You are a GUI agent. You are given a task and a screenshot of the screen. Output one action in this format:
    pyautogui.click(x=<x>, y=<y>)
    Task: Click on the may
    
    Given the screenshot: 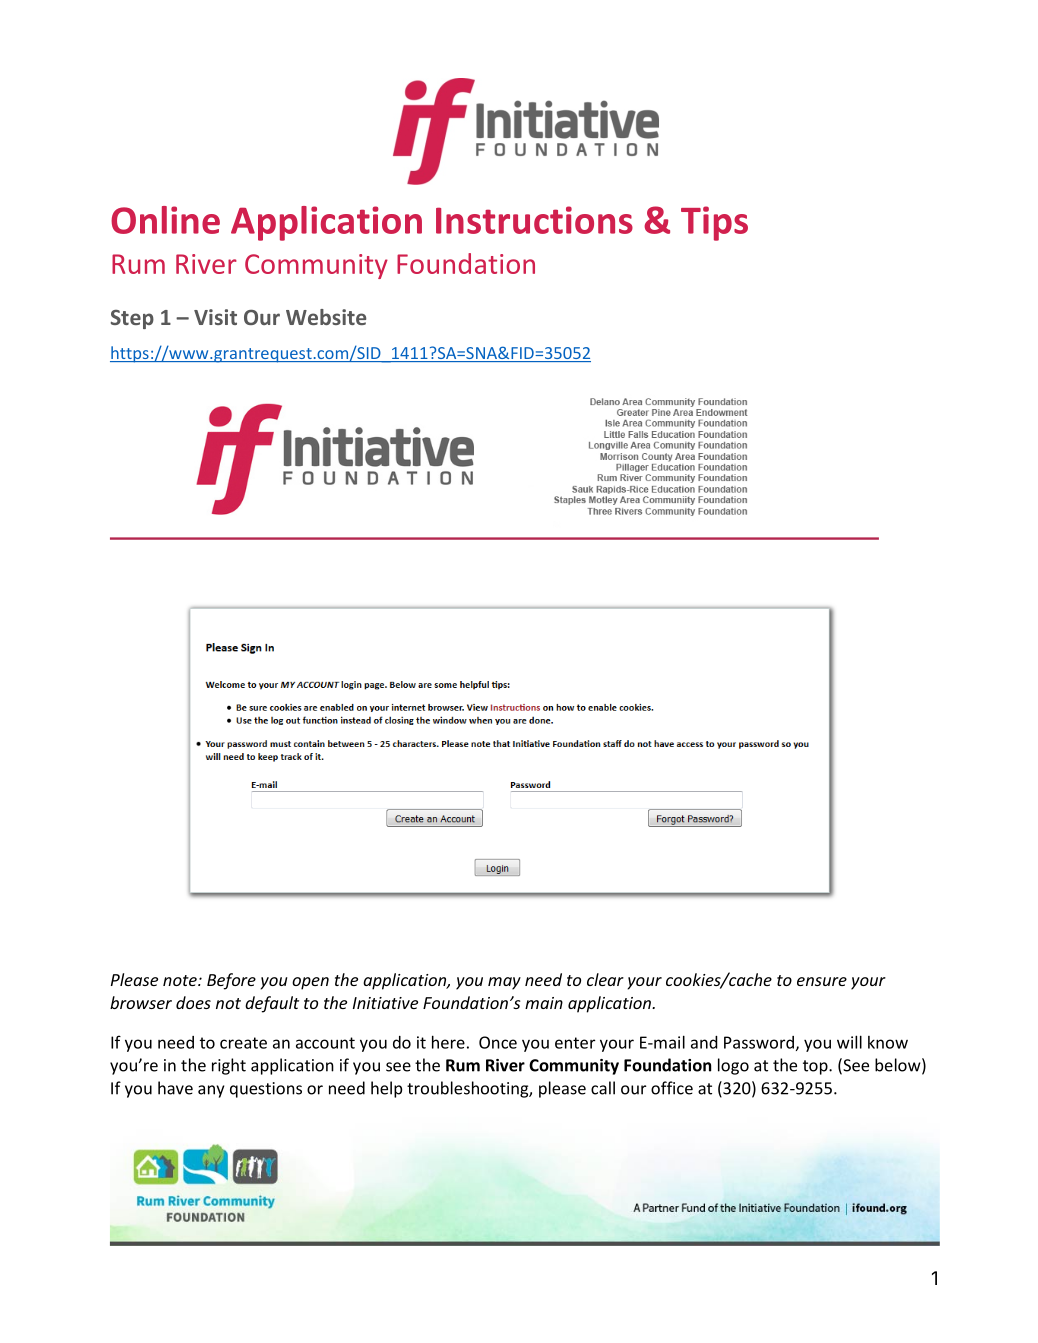 What is the action you would take?
    pyautogui.click(x=504, y=983)
